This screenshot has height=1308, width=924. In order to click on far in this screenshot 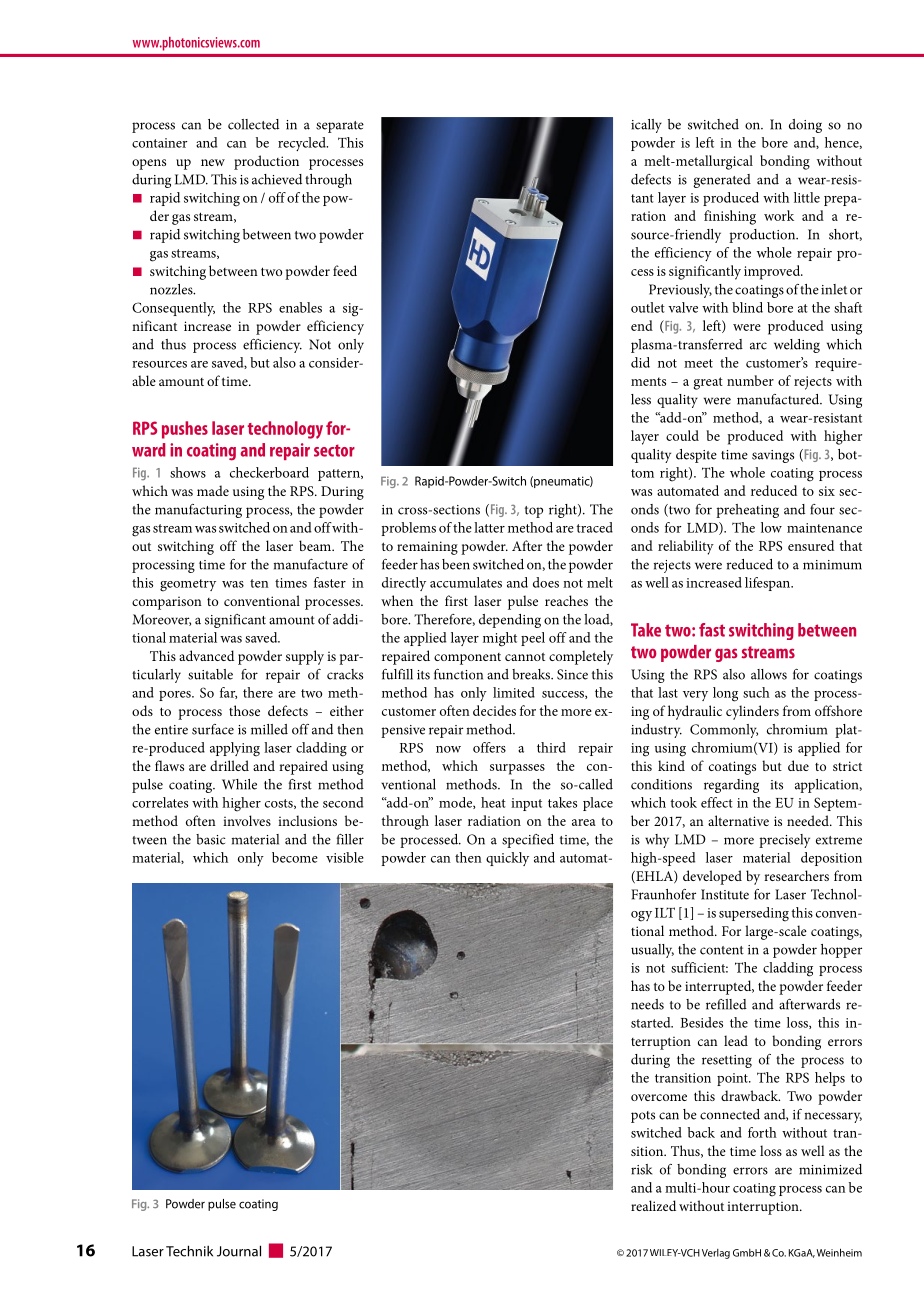, I will do `click(228, 693)`.
